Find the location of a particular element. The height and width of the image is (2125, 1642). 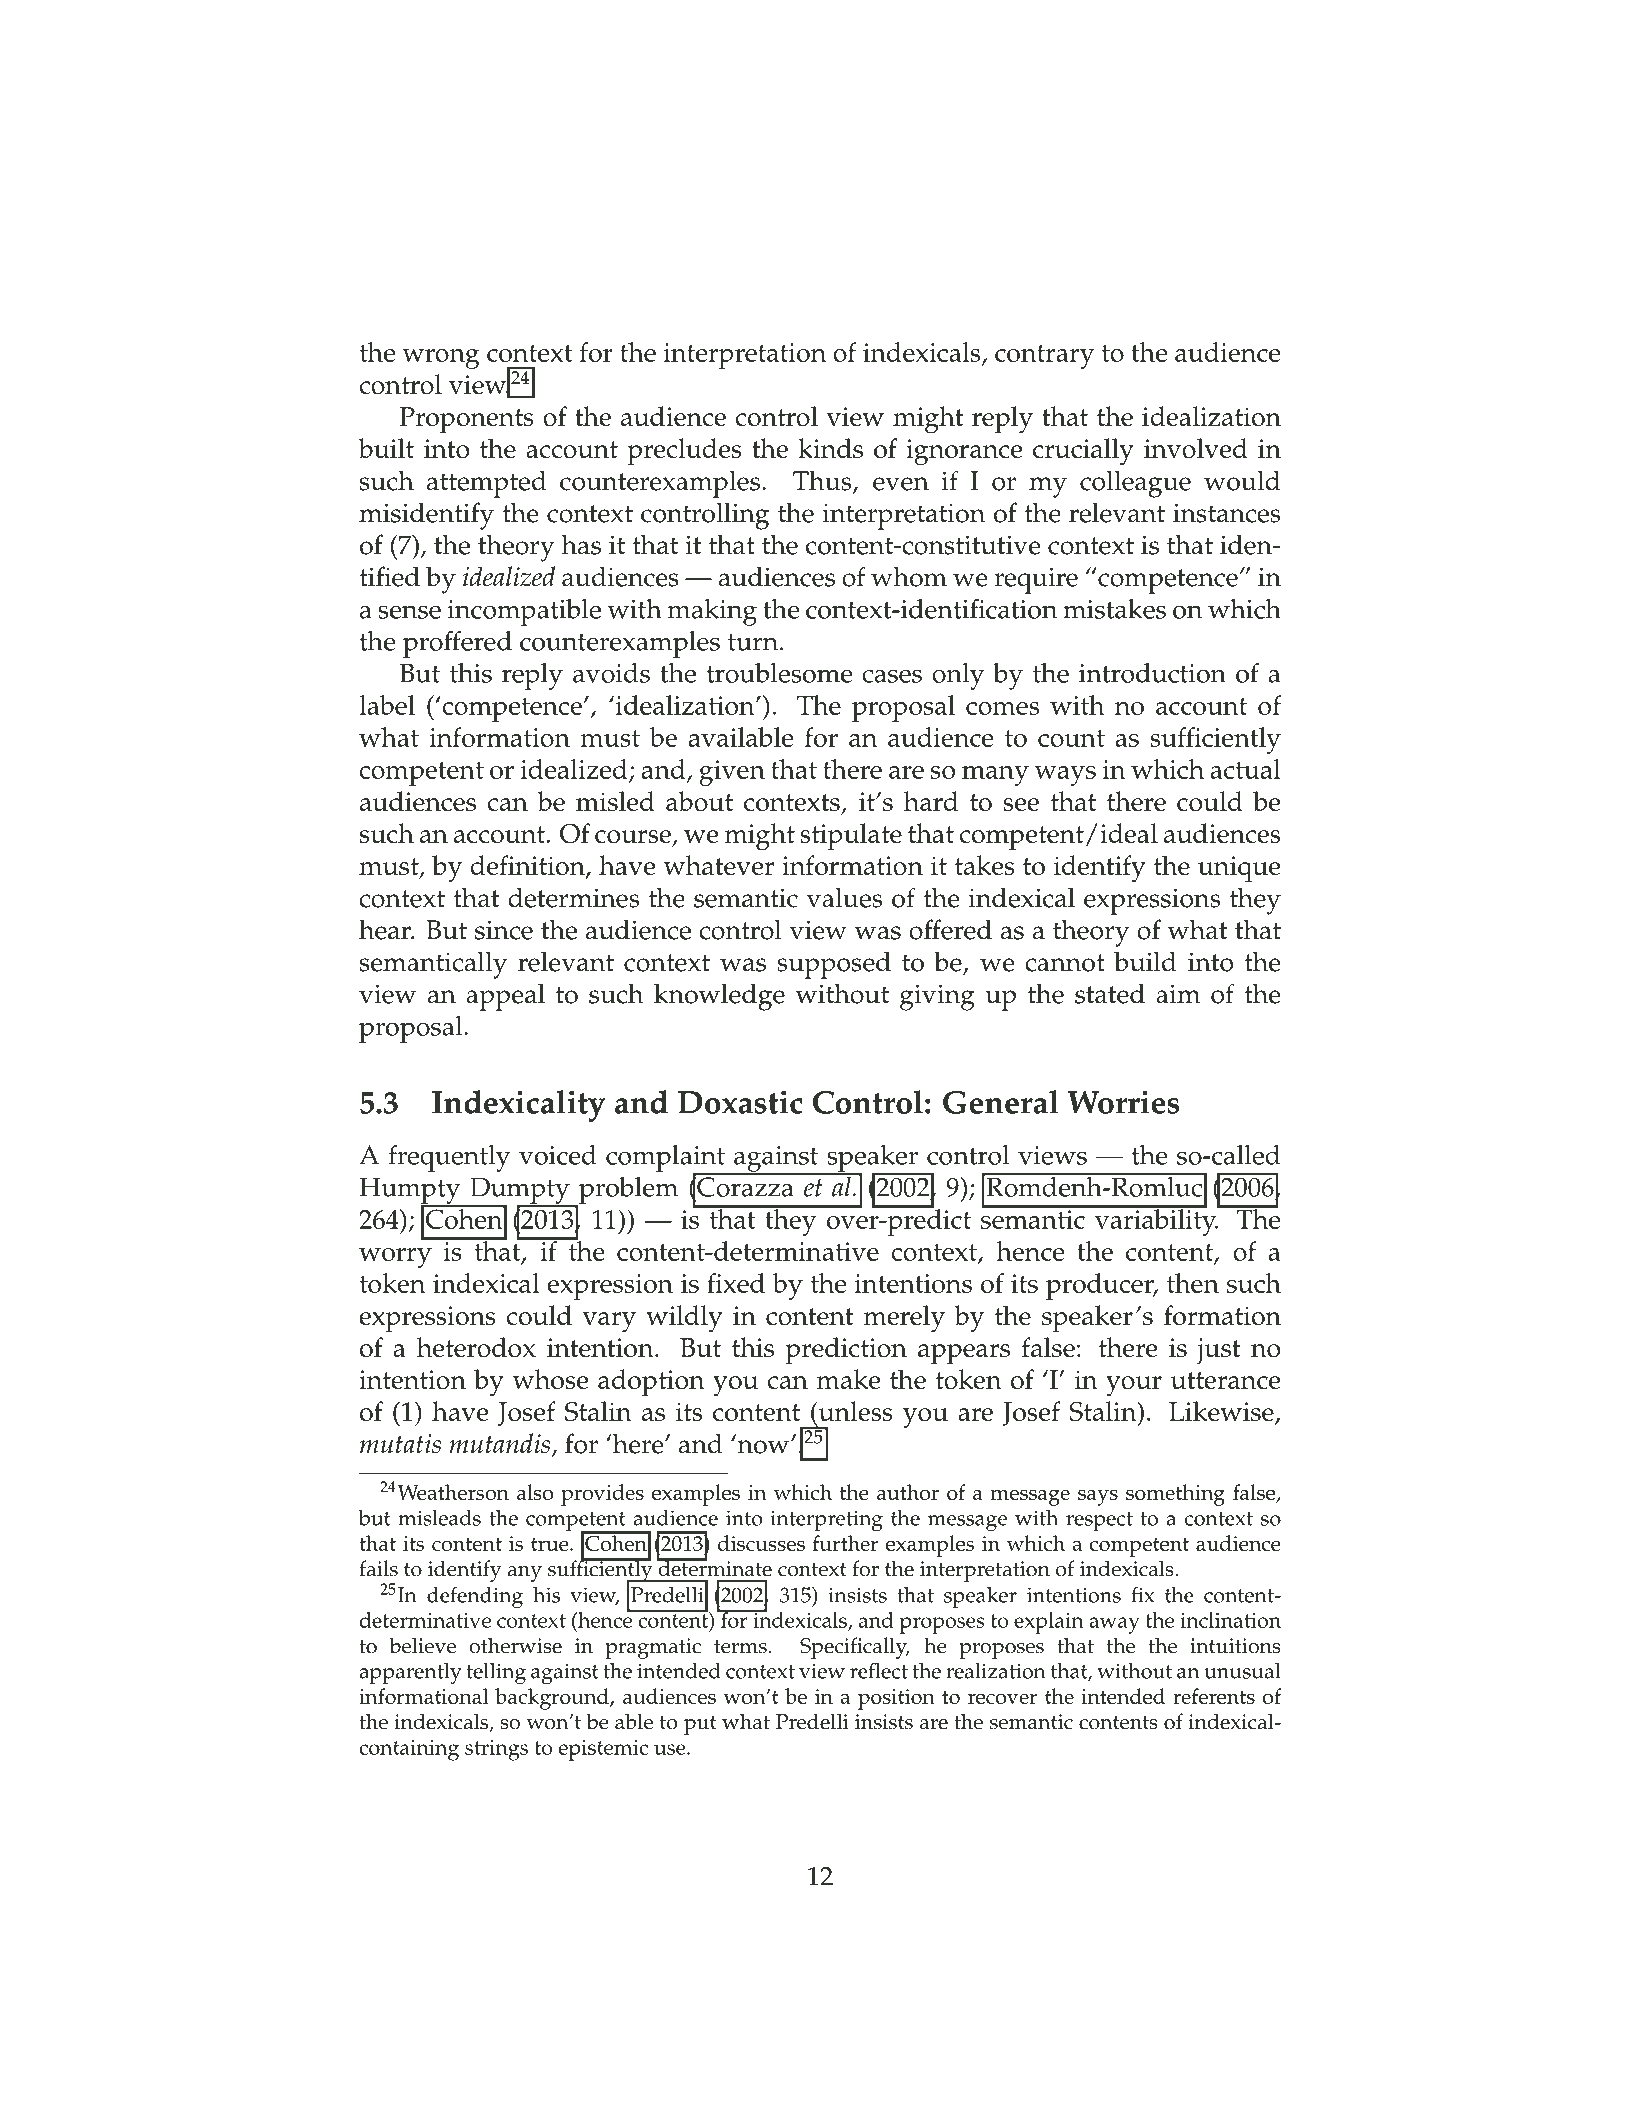

telling is located at coordinates (496, 1674).
